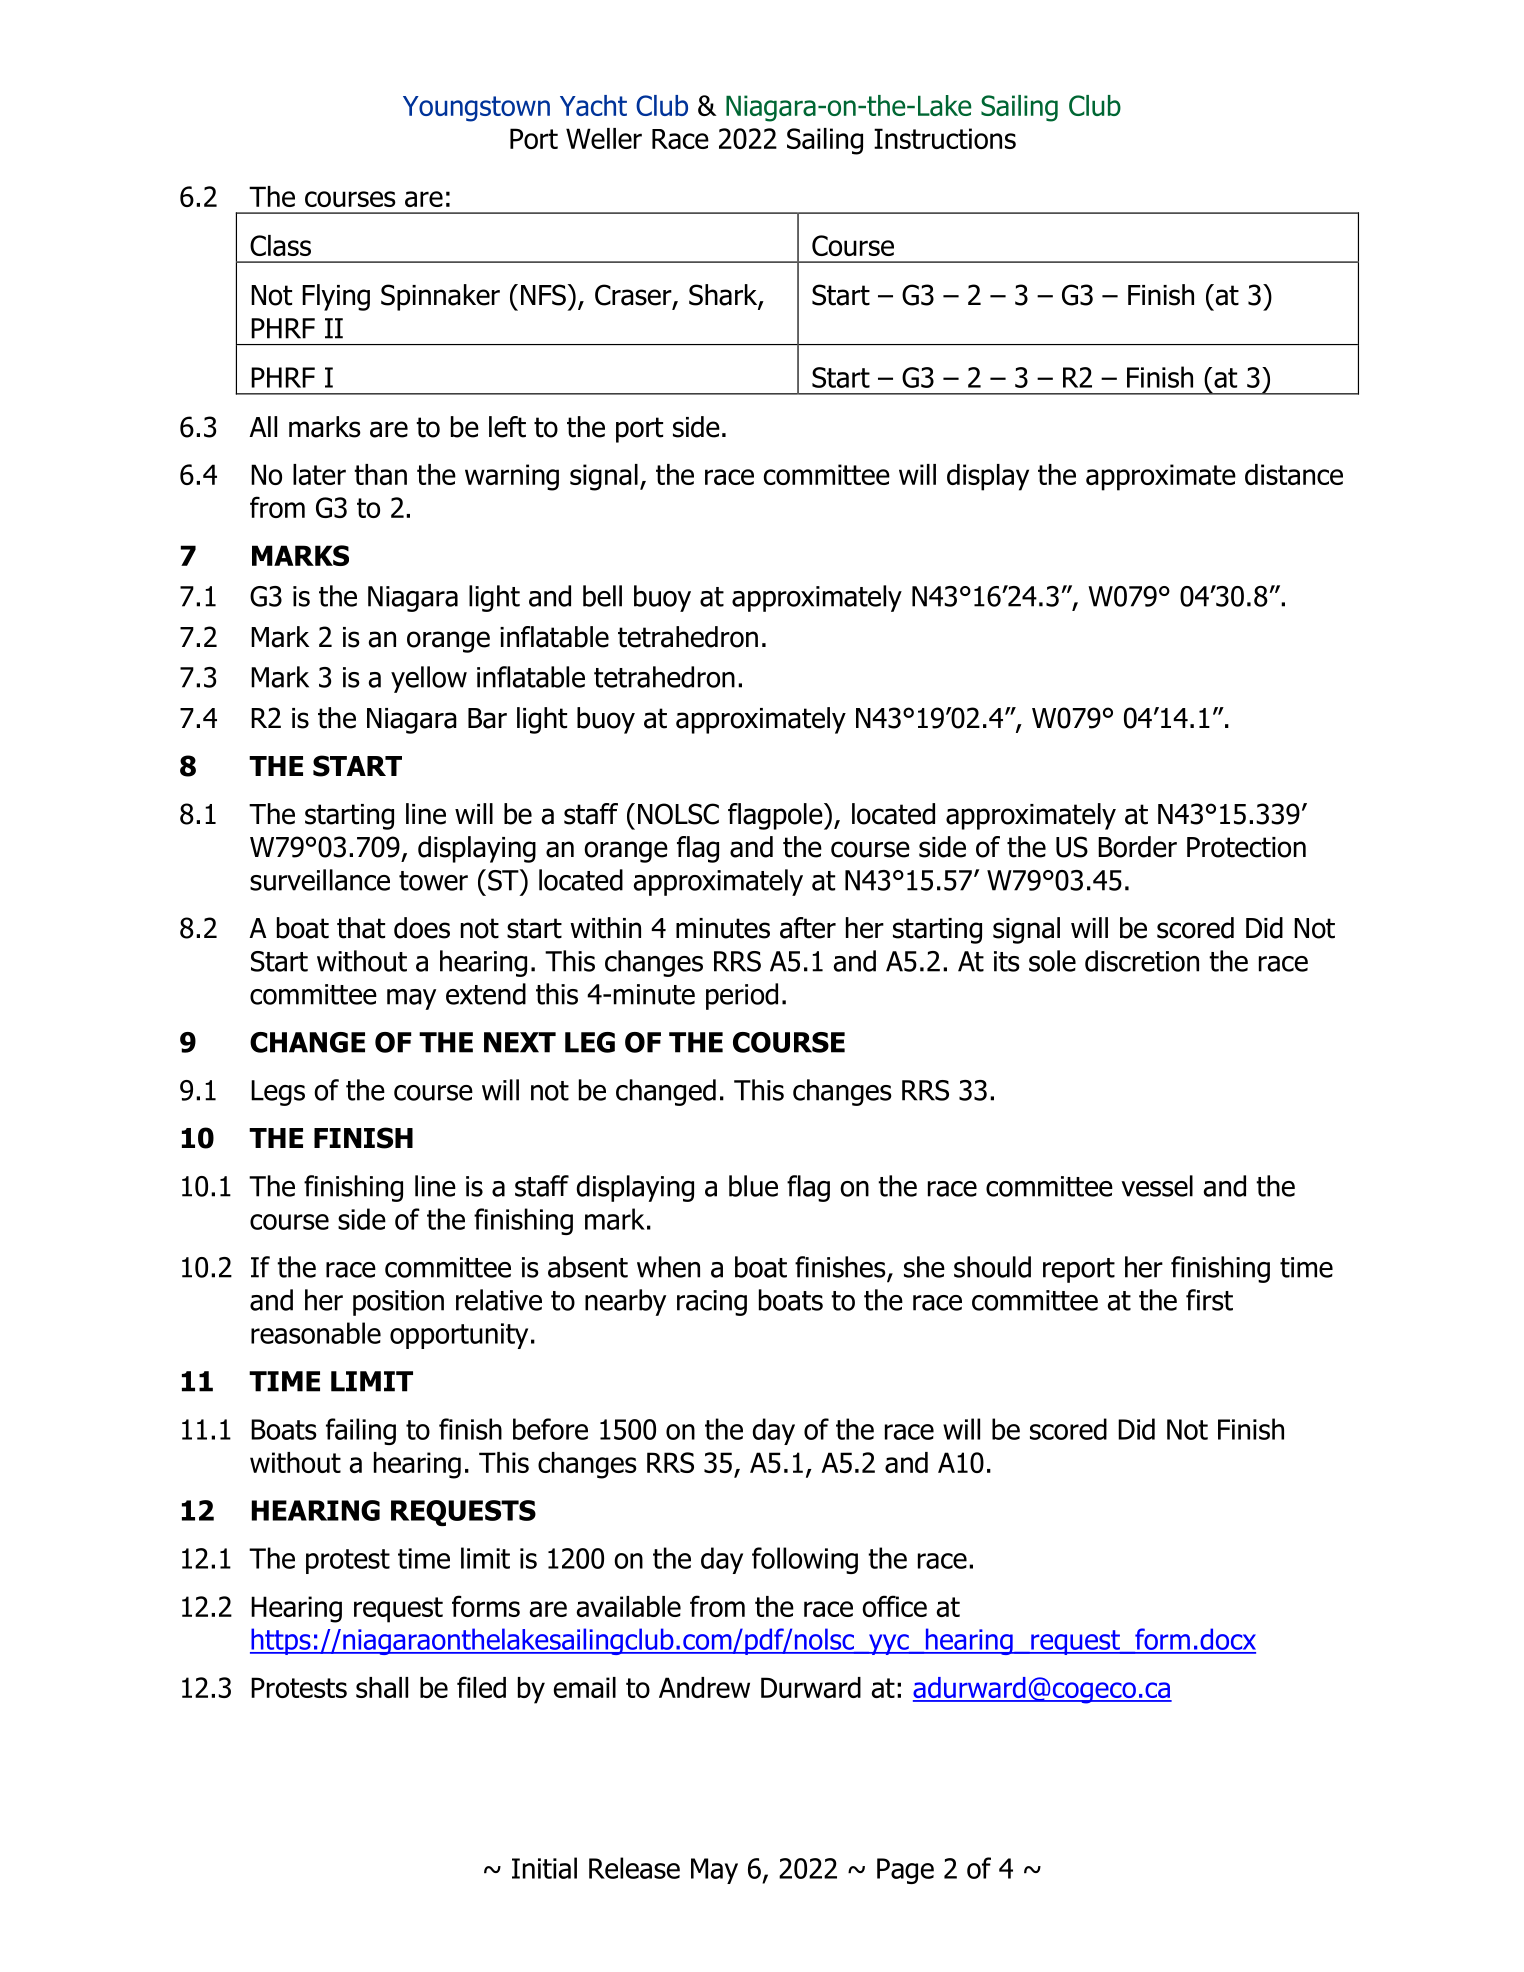 Image resolution: width=1524 pixels, height=1972 pixels. Describe the element at coordinates (945, 138) in the image. I see `Instructions` at that location.
